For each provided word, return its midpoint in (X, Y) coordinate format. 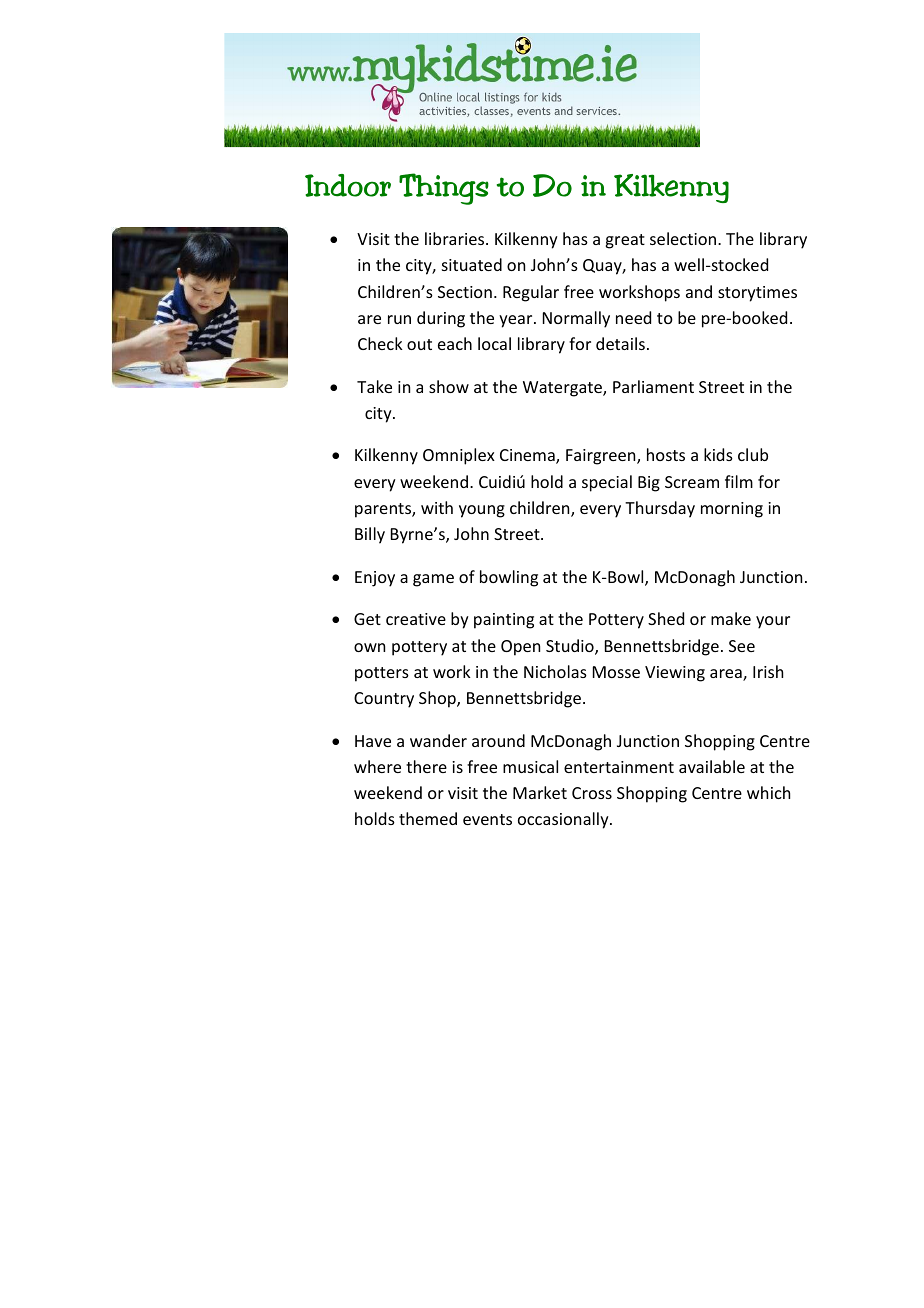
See (742, 646)
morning (732, 510)
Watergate (563, 389)
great (625, 241)
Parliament (653, 386)
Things (444, 189)
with (437, 507)
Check (380, 343)
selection (683, 238)
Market (540, 792)
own (369, 647)
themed (428, 818)
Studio (571, 647)
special (607, 483)
